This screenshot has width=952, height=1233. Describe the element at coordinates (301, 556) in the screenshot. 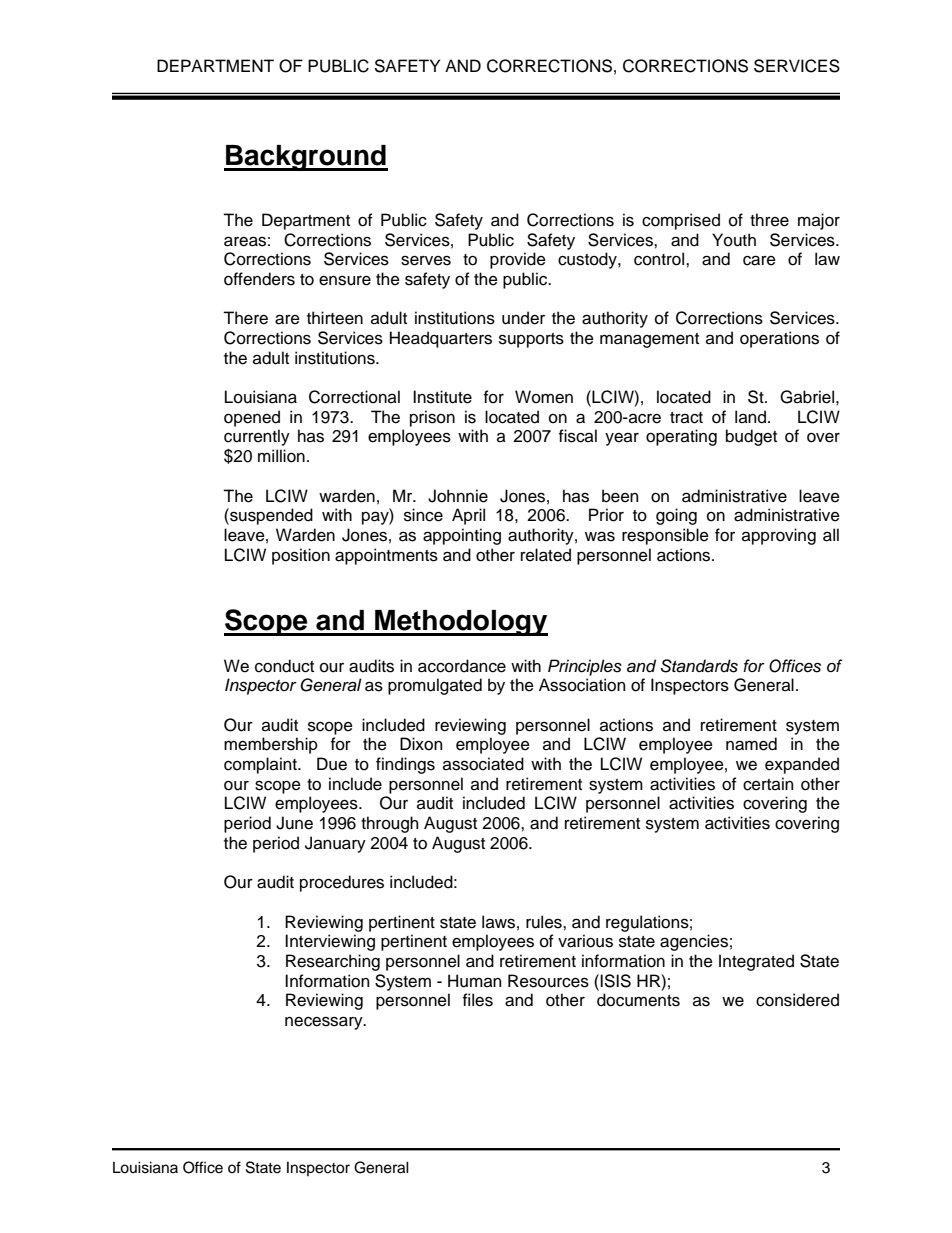

I see `position` at that location.
